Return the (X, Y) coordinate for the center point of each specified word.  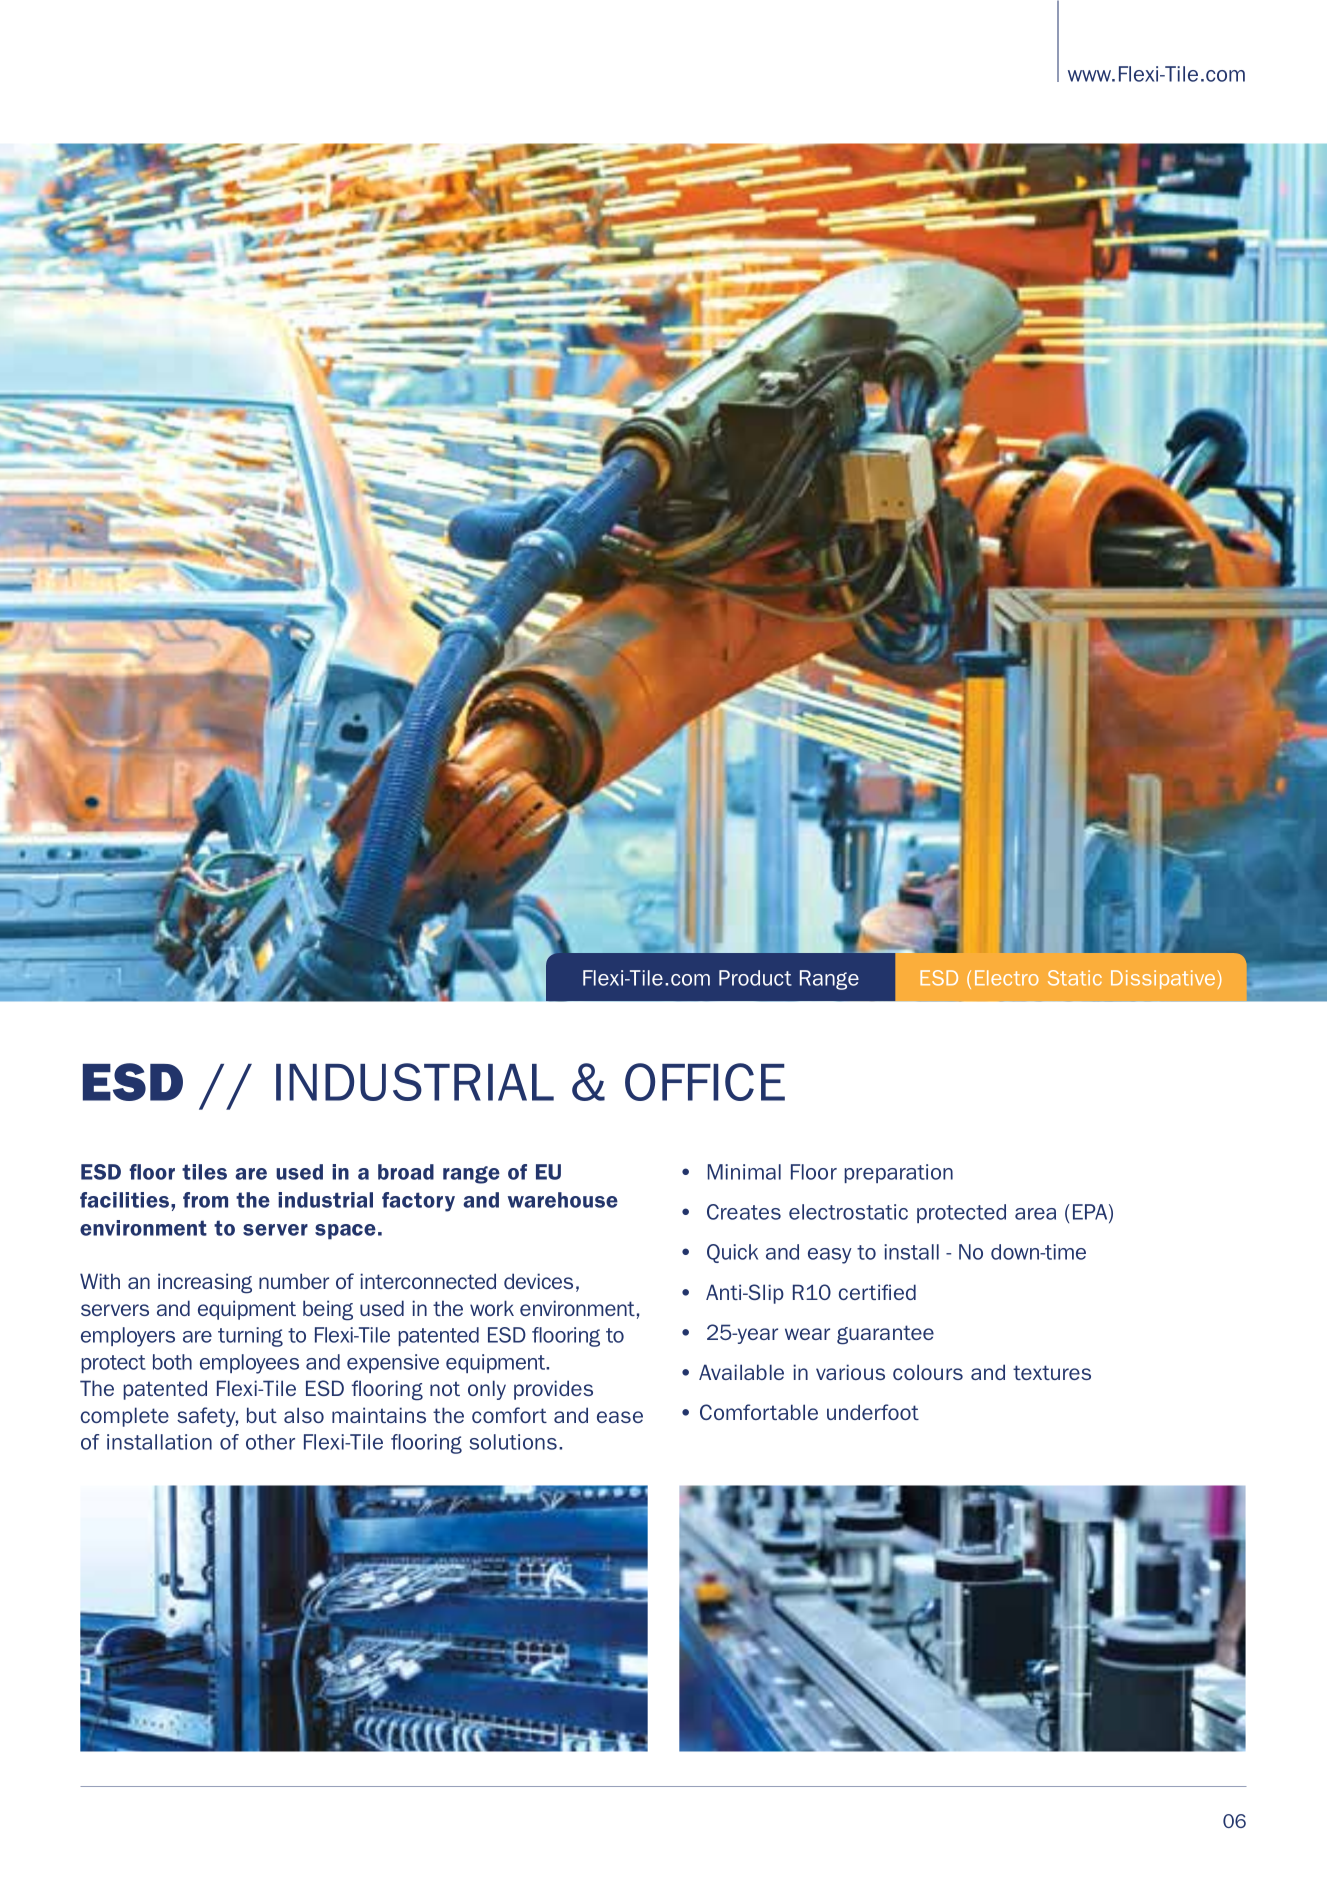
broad (406, 1172)
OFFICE (705, 1082)
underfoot (873, 1412)
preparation (898, 1173)
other (270, 1442)
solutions (513, 1442)
